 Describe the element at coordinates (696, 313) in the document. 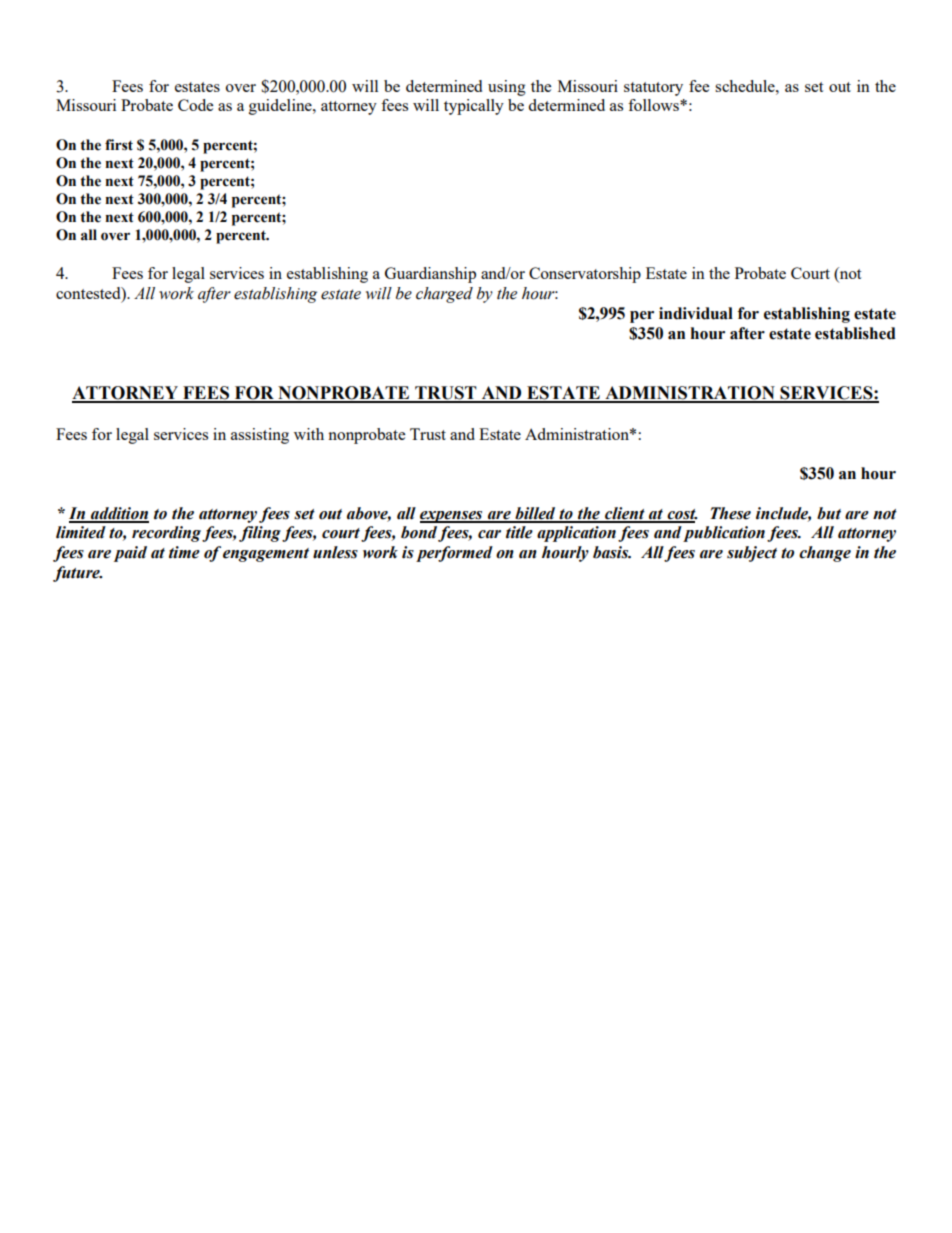

I see `individual` at that location.
